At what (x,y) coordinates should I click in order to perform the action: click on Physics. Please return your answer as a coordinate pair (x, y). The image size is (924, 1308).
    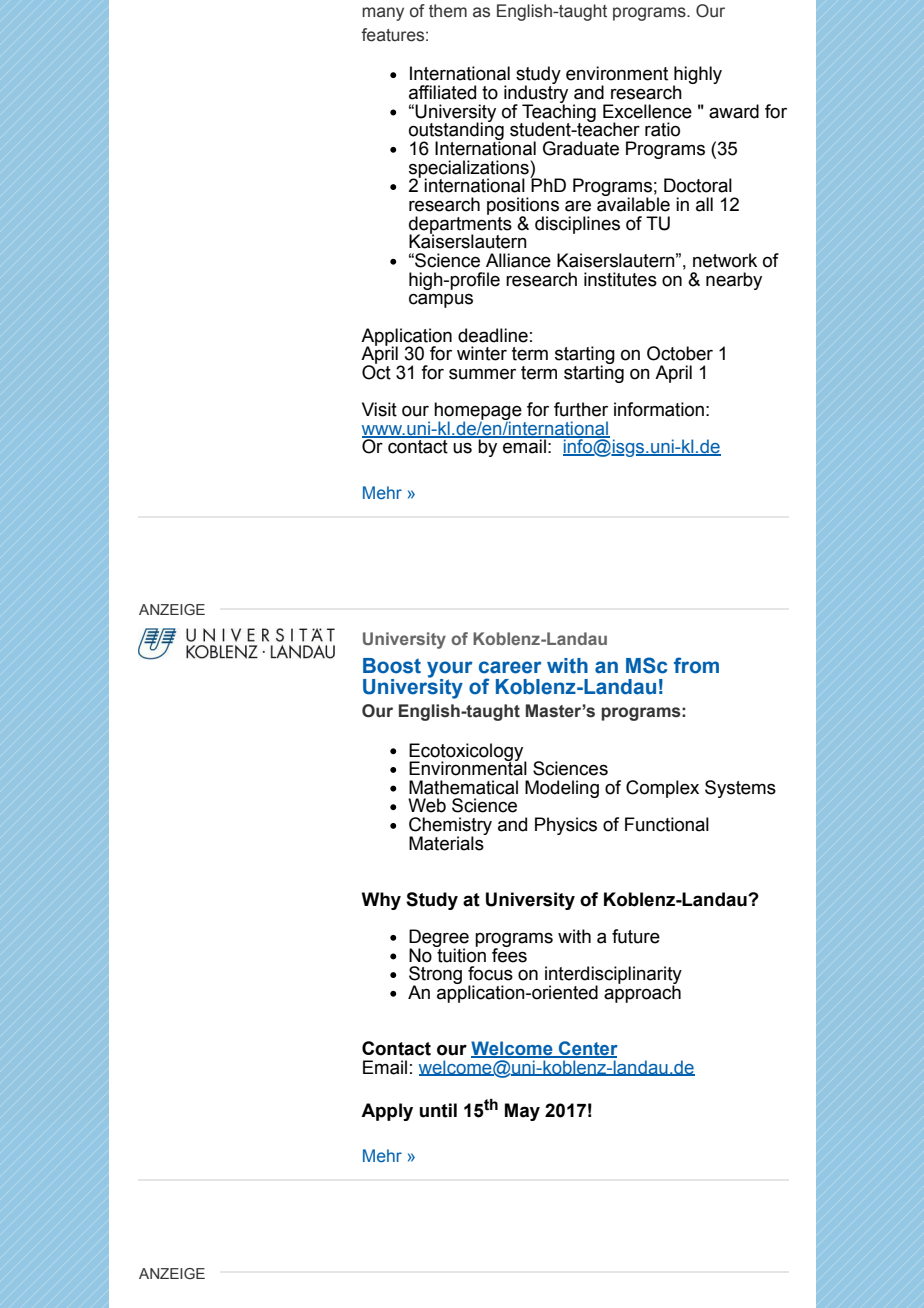
    Looking at the image, I should click on (566, 826).
